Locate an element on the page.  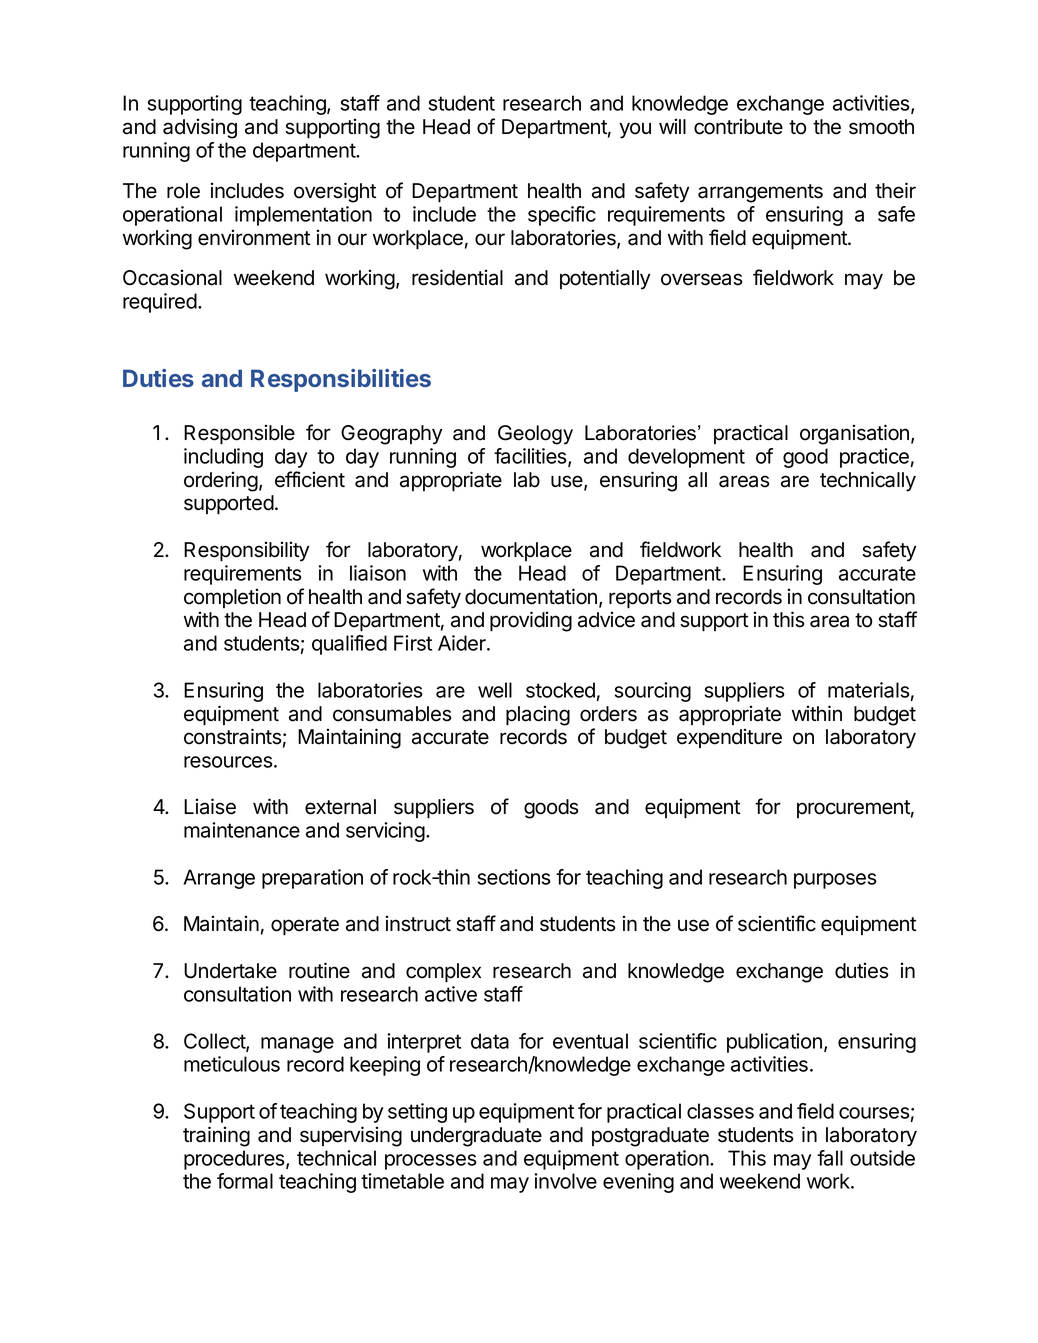
completion is located at coordinates (232, 598).
